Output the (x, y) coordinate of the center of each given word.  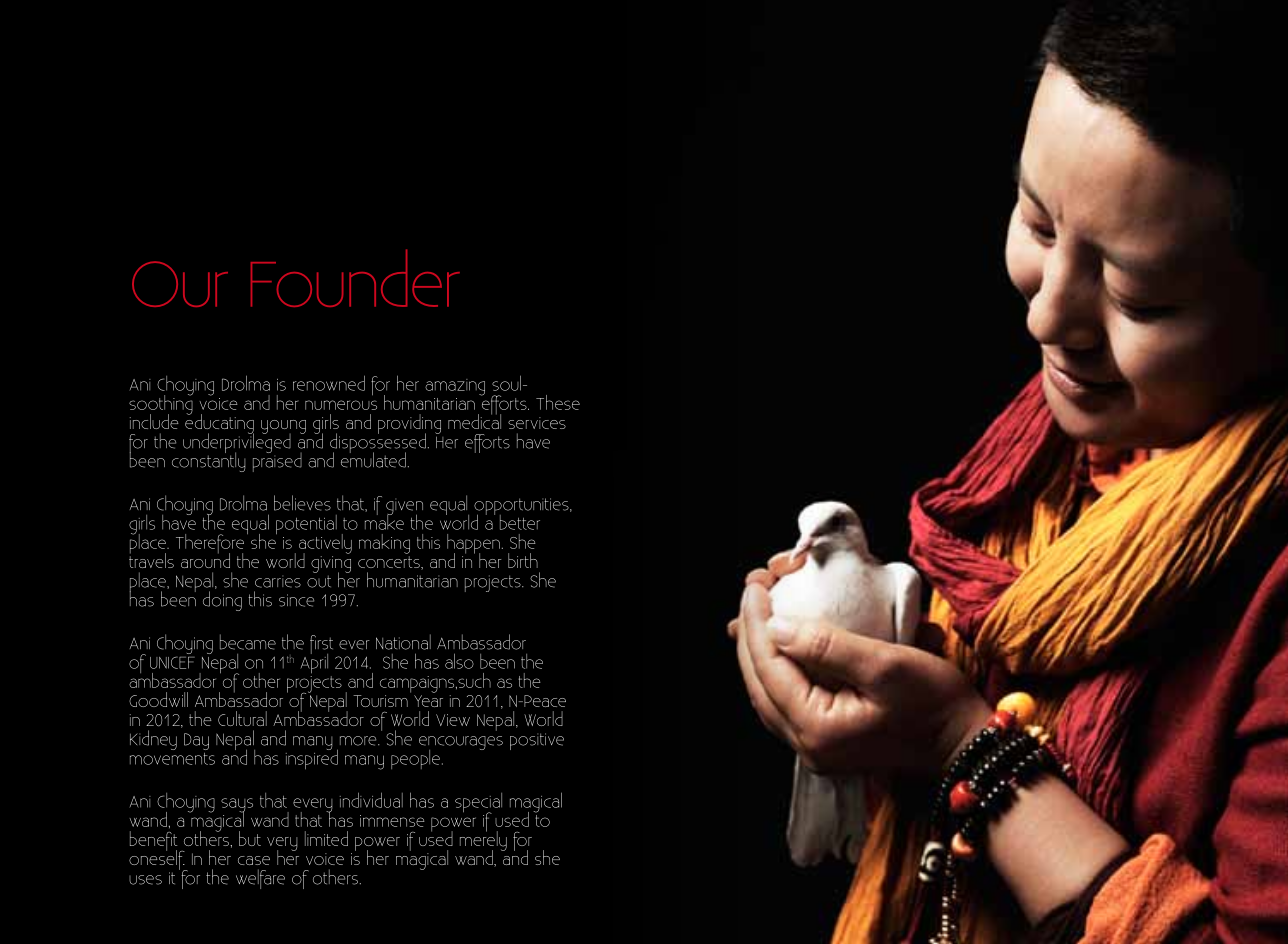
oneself (158, 860)
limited (326, 838)
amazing (455, 387)
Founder (355, 278)
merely (483, 841)
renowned (329, 383)
